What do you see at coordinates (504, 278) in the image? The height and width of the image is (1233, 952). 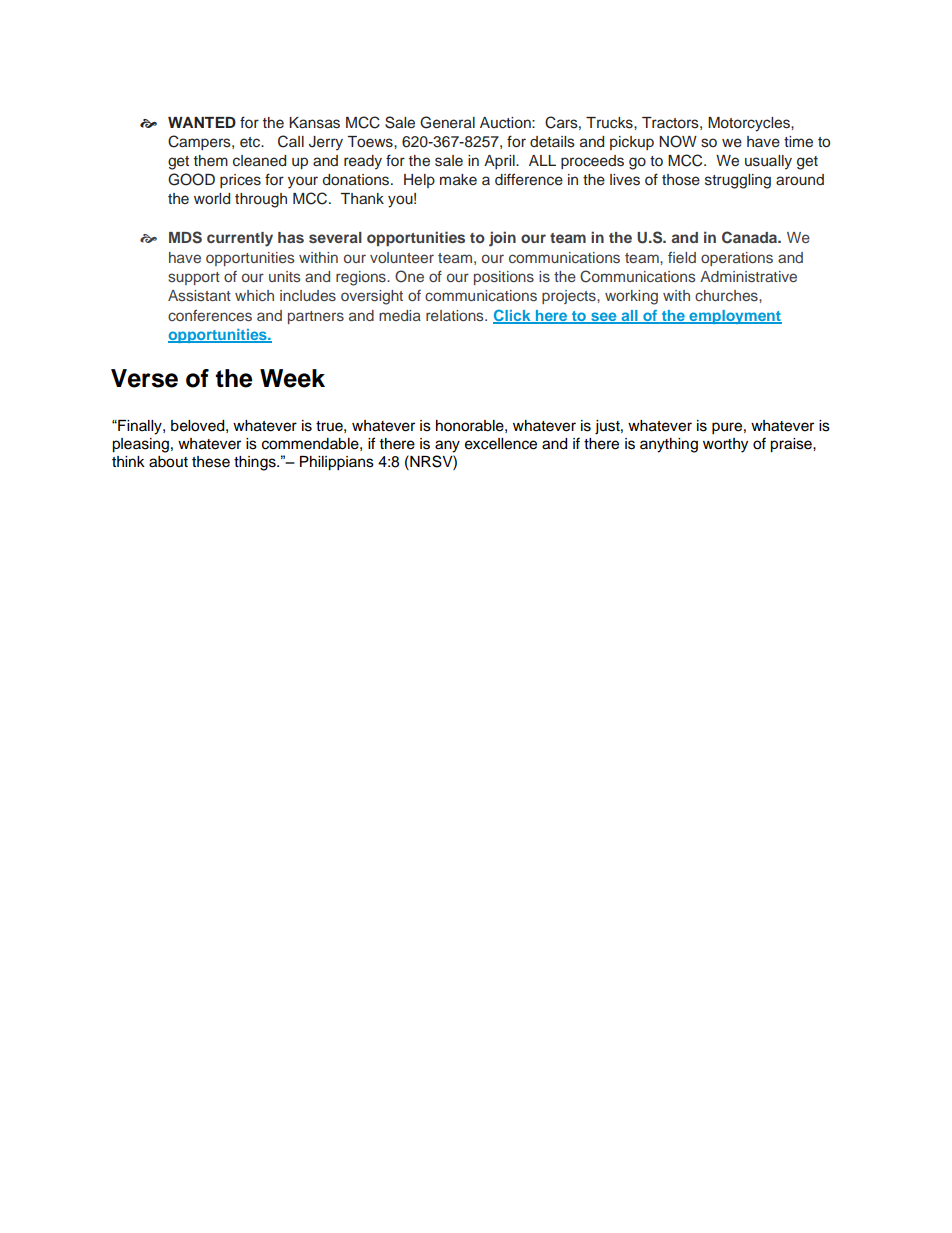 I see `positions` at bounding box center [504, 278].
